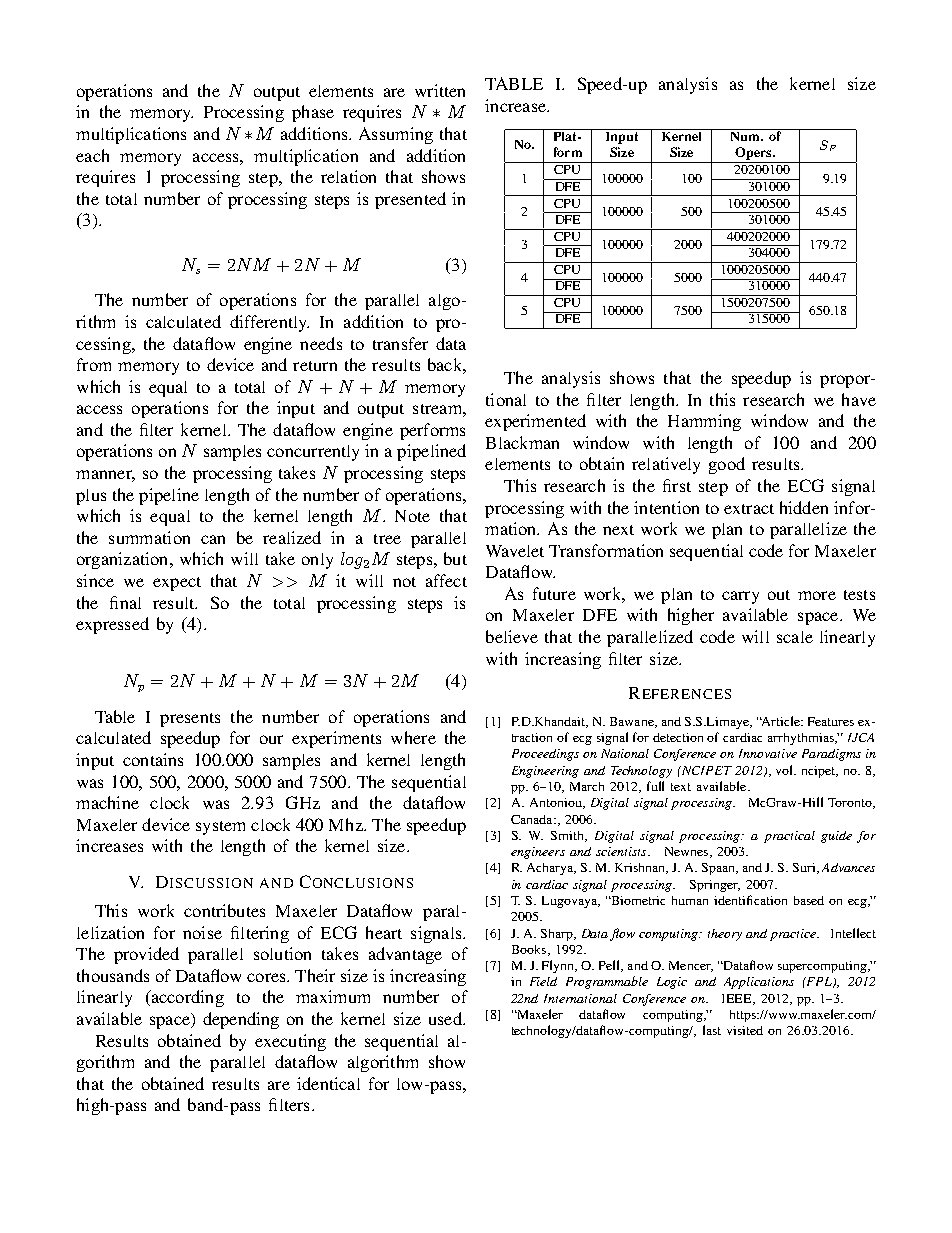 Image resolution: width=952 pixels, height=1233 pixels. Describe the element at coordinates (446, 1018) in the page. I see `used` at that location.
